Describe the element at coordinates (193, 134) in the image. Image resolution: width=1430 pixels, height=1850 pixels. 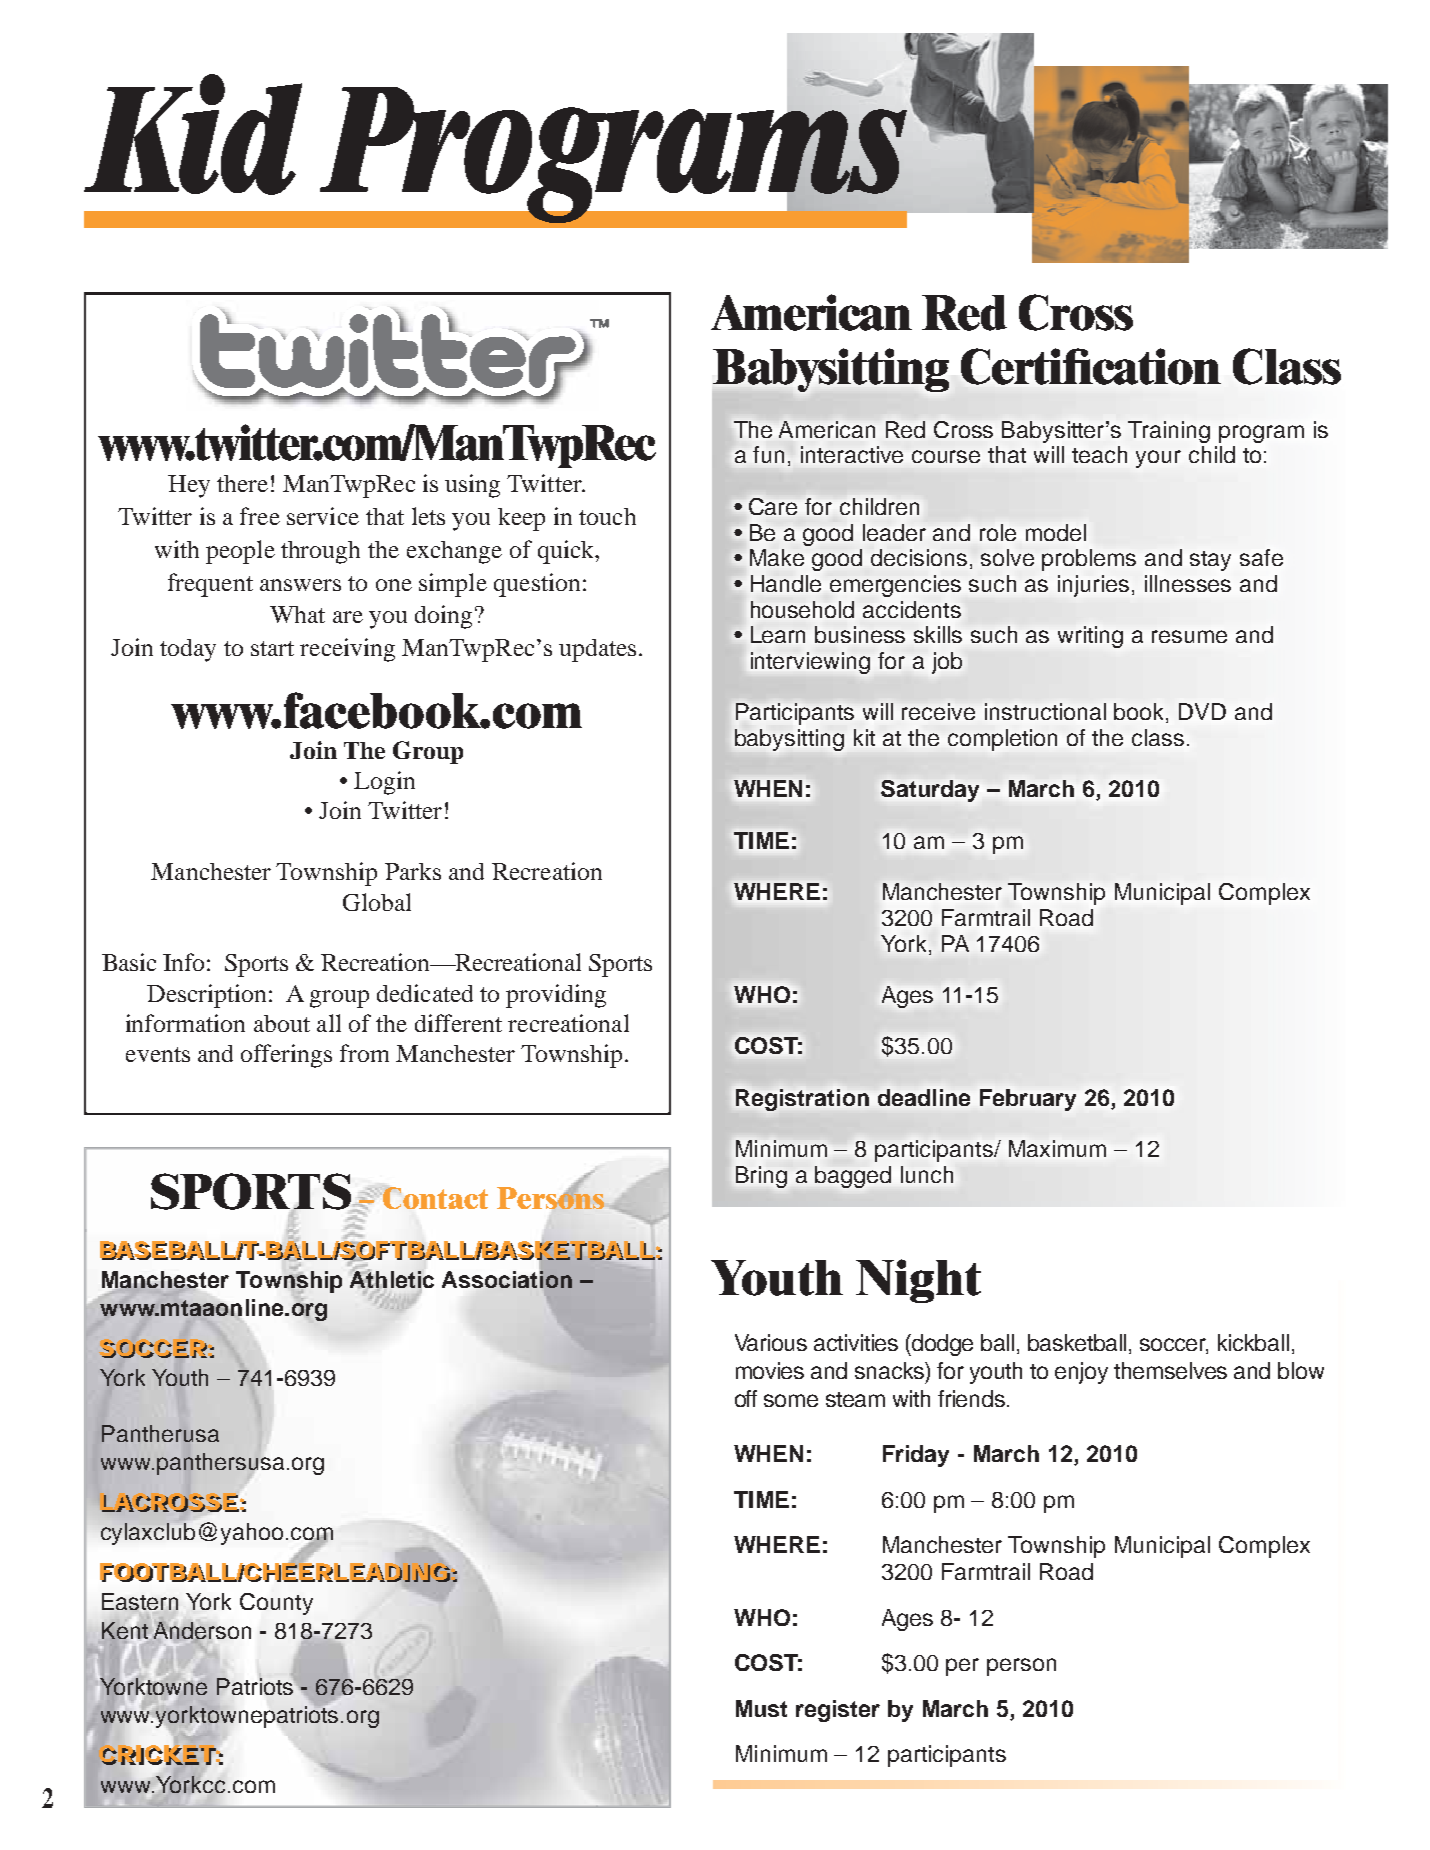
I see `Kid` at that location.
